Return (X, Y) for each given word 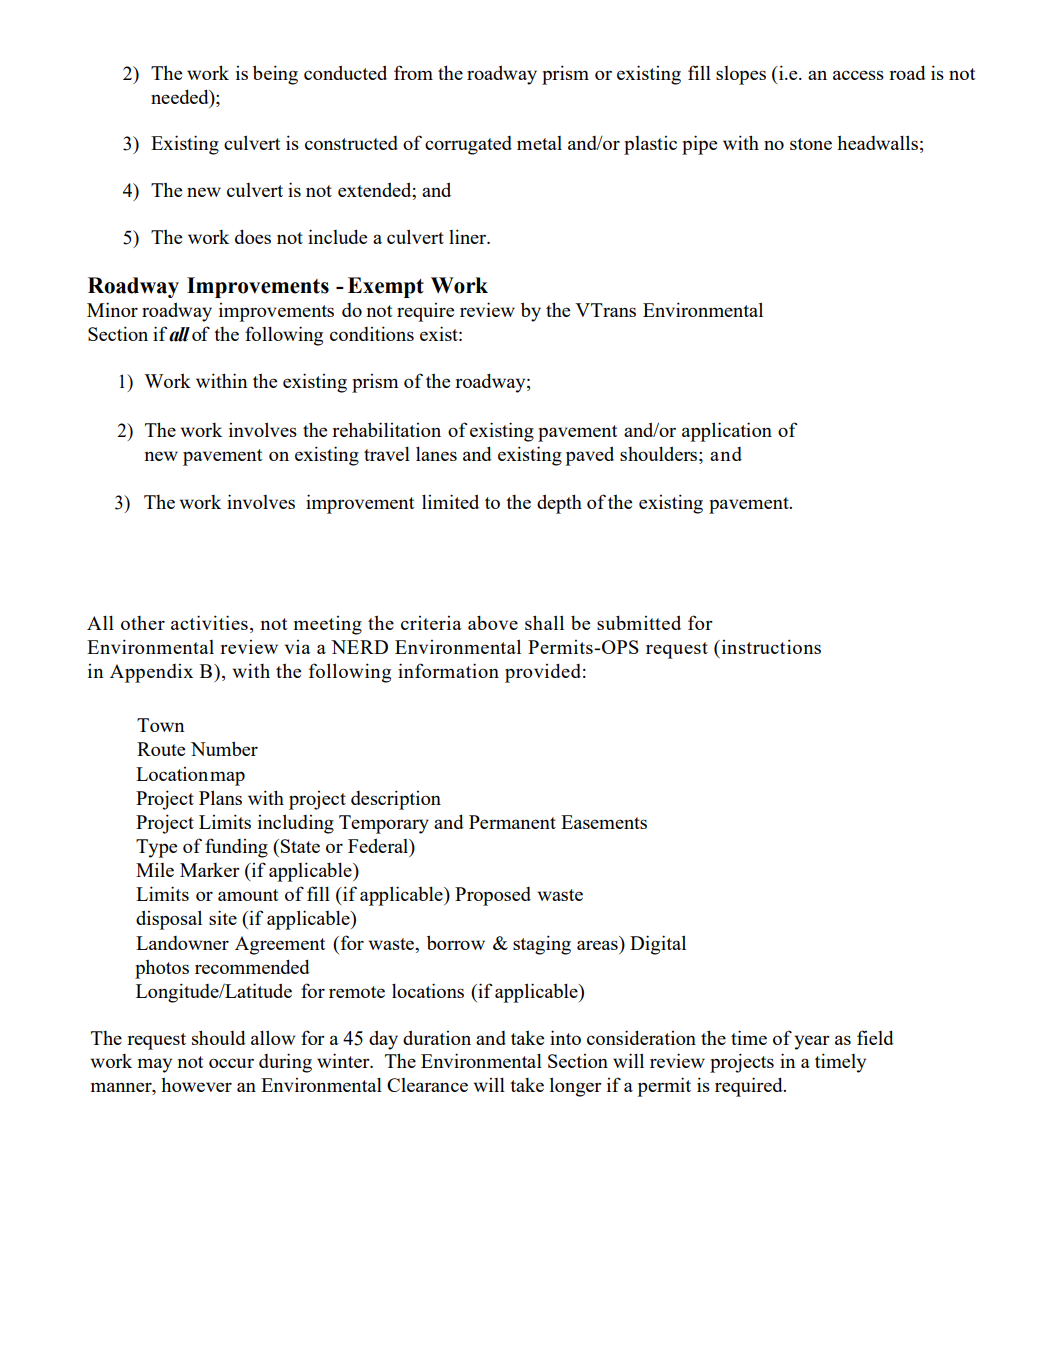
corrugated (468, 145)
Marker (210, 870)
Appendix (151, 673)
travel (387, 453)
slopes (741, 75)
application (727, 432)
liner (469, 236)
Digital (658, 945)
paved (589, 456)
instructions (770, 646)
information (448, 670)
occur (231, 1063)
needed (181, 96)
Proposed (493, 896)
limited (450, 501)
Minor (112, 309)
